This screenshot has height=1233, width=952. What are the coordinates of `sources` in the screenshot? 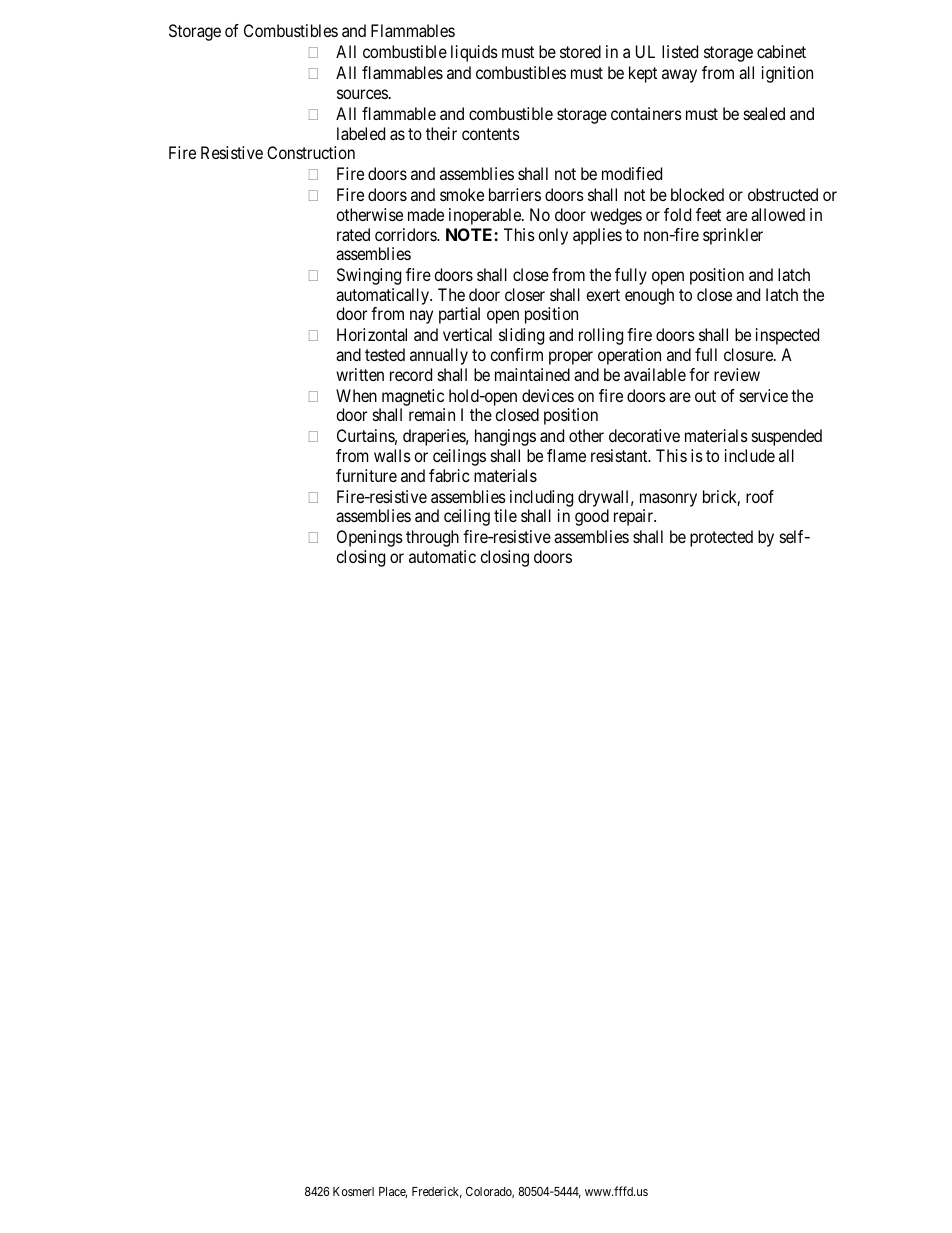 It's located at (362, 94).
